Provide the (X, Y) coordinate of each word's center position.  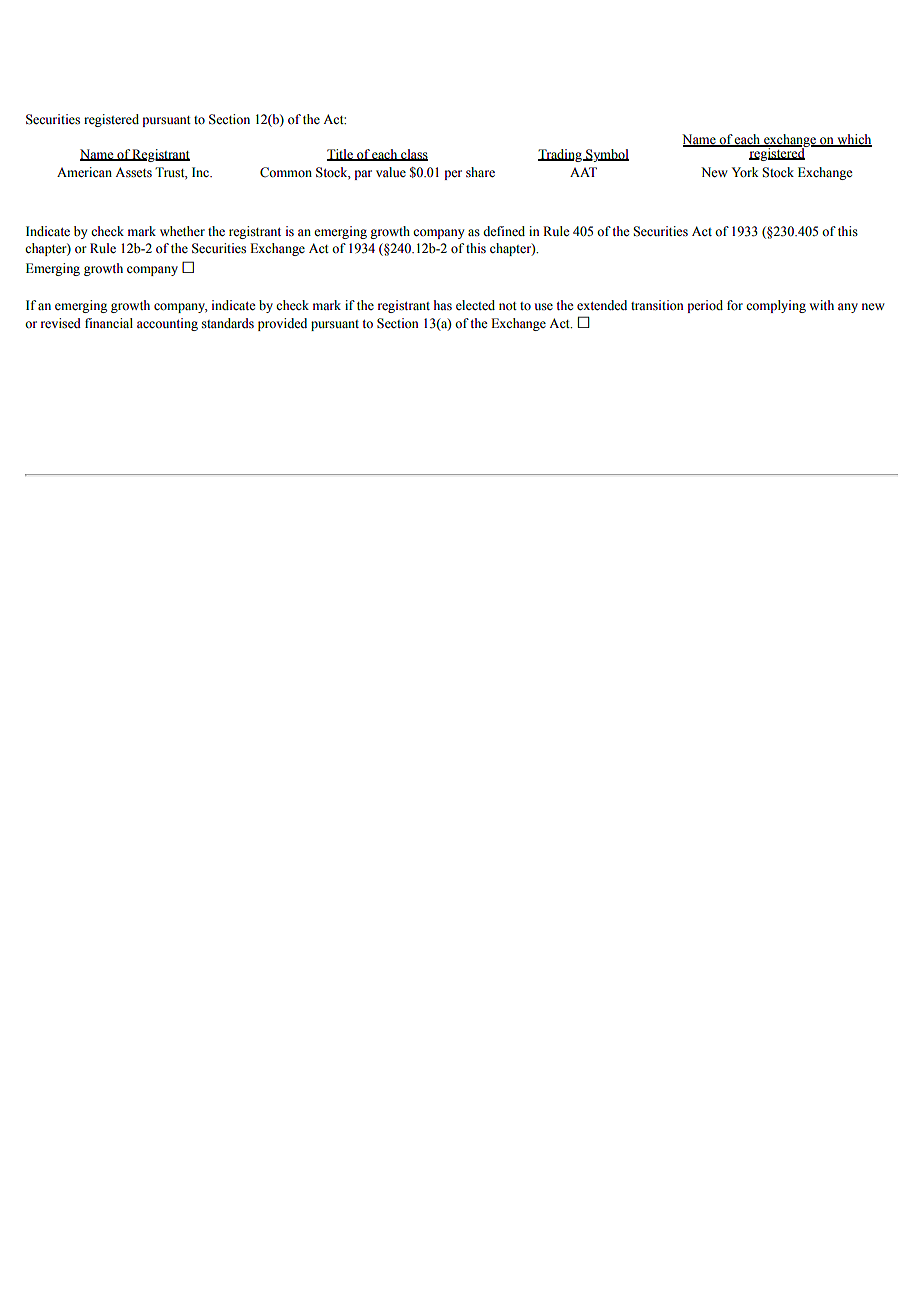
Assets (133, 172)
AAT (583, 172)
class (413, 155)
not (508, 306)
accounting (167, 324)
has (443, 305)
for (735, 305)
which (853, 140)
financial (109, 323)
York (745, 172)
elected (475, 305)
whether (182, 231)
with (821, 305)
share (480, 172)
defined (504, 231)
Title (341, 155)
